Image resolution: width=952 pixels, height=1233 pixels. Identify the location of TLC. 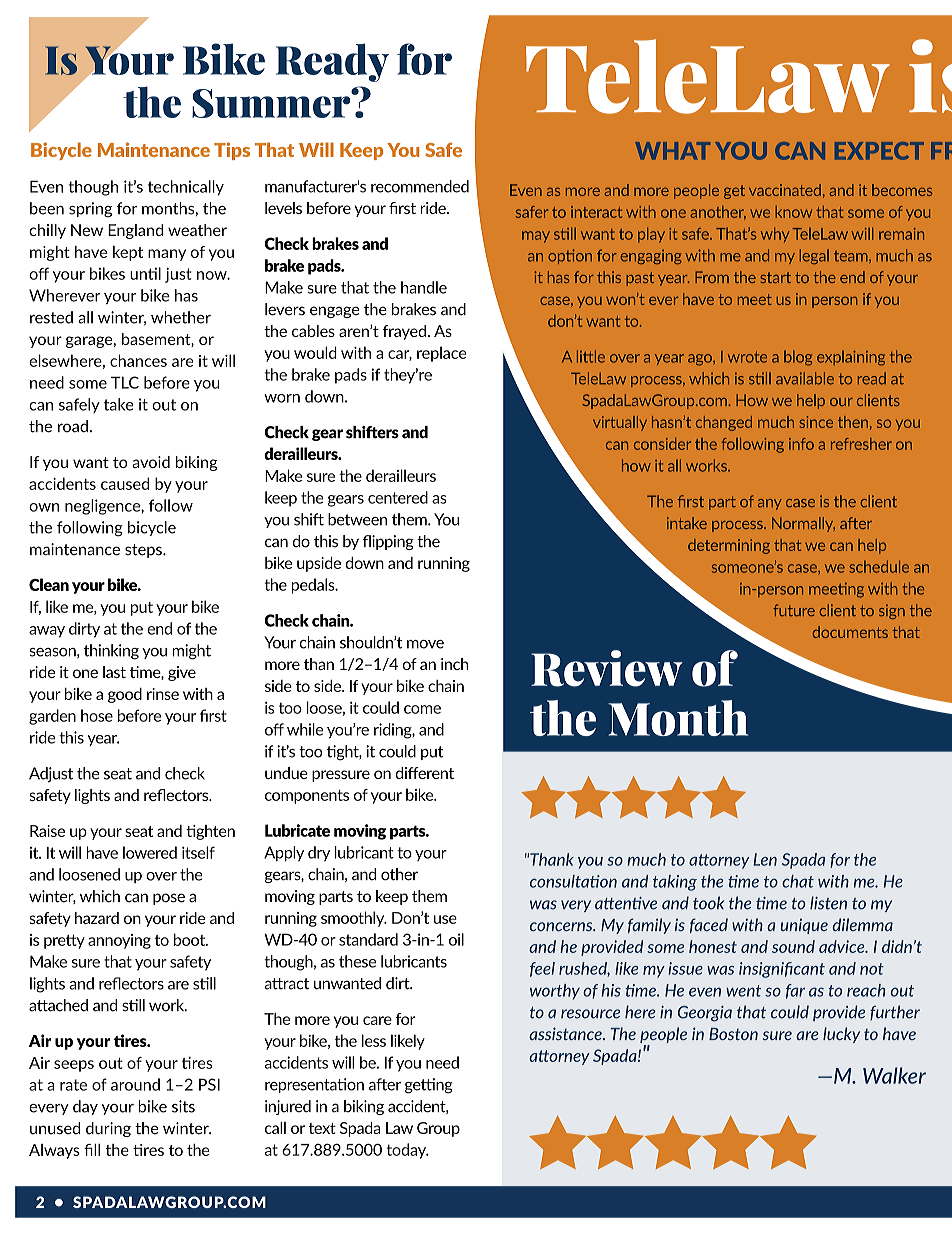
(125, 382).
